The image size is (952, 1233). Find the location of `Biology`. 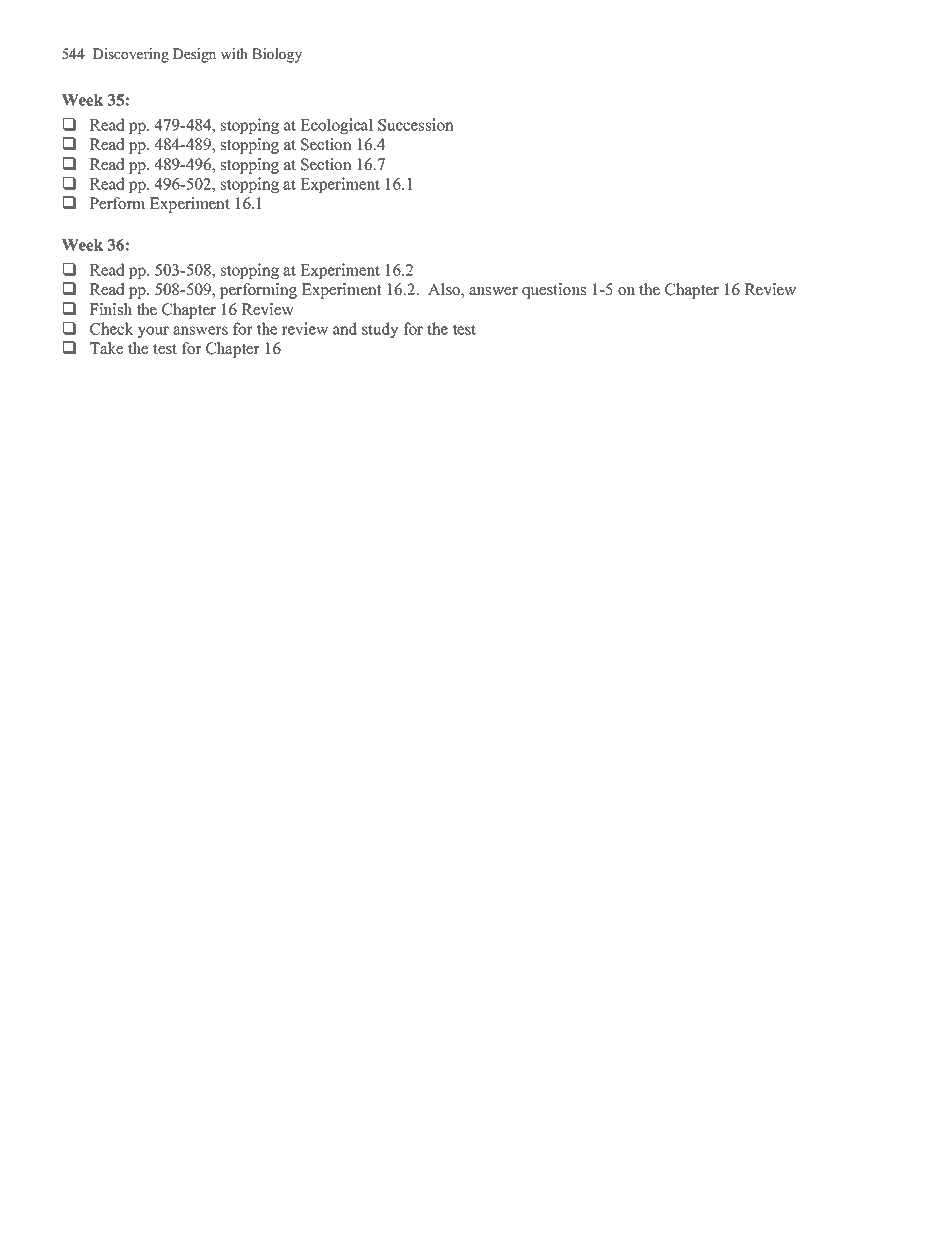

Biology is located at coordinates (277, 55).
